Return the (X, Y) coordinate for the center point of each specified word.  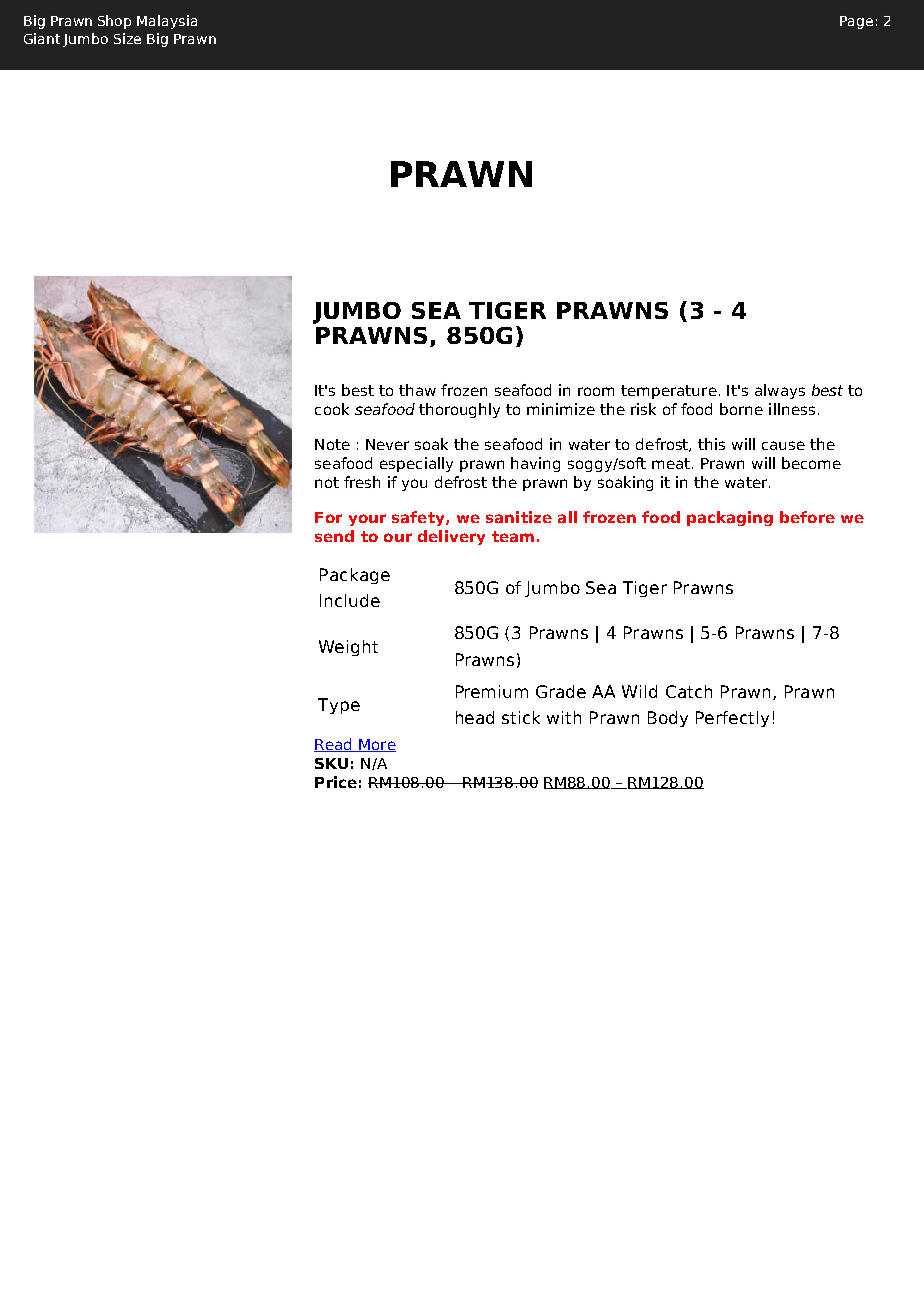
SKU (331, 763)
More (376, 745)
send (334, 536)
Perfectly (732, 719)
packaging (730, 518)
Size (127, 38)
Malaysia (167, 22)
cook (332, 409)
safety (419, 518)
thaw (417, 390)
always (780, 391)
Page (856, 22)
